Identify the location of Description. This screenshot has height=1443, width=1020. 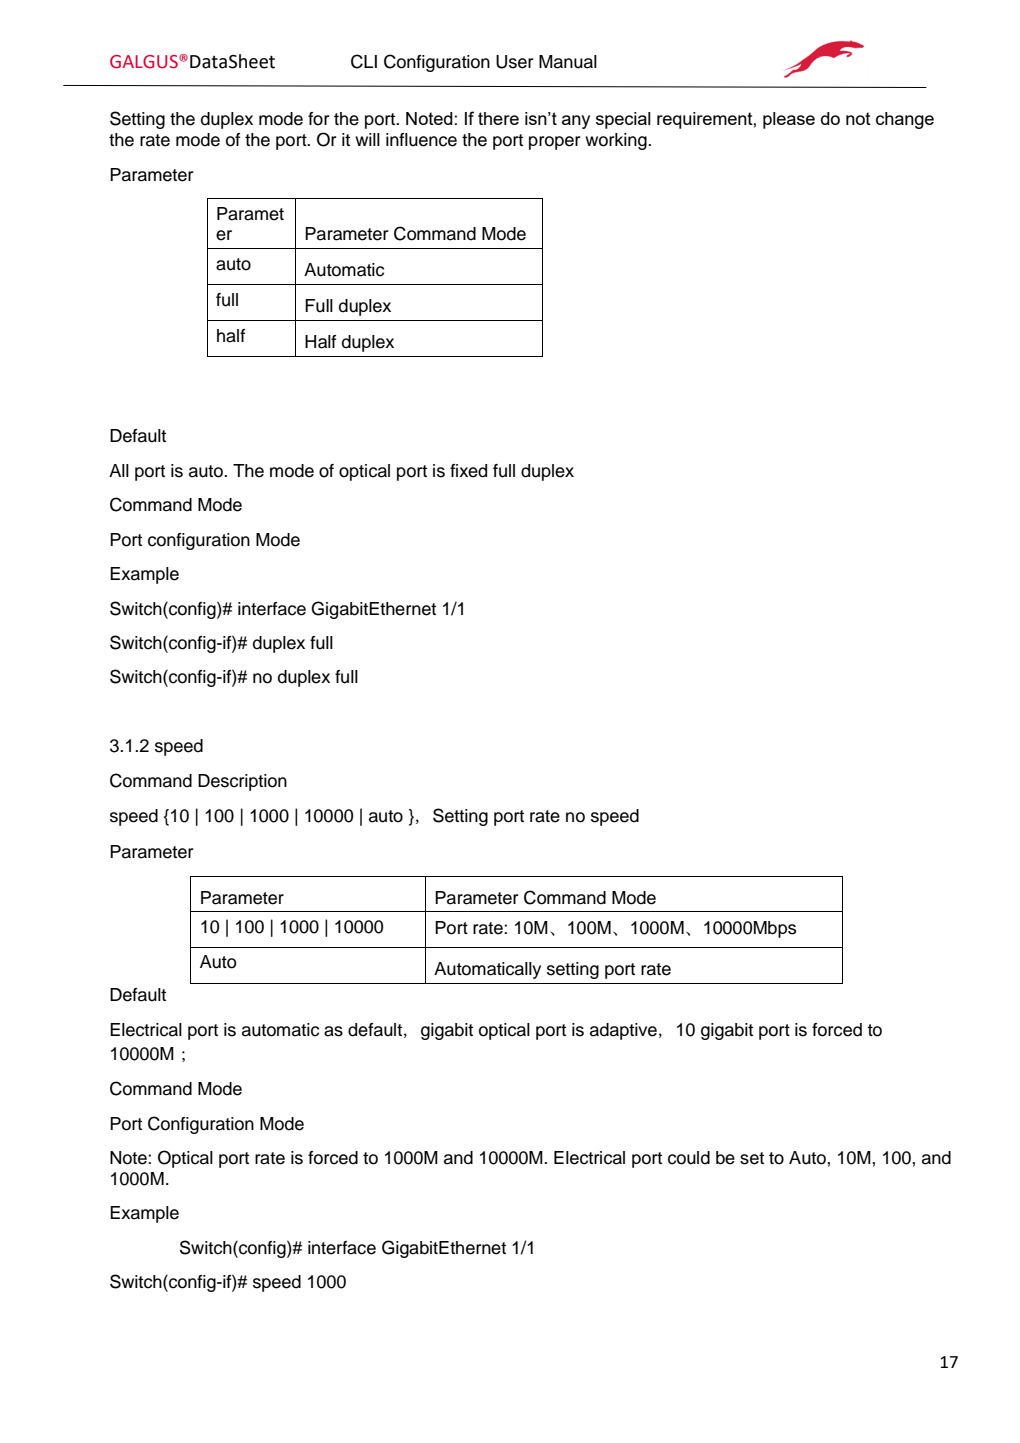
(242, 782).
